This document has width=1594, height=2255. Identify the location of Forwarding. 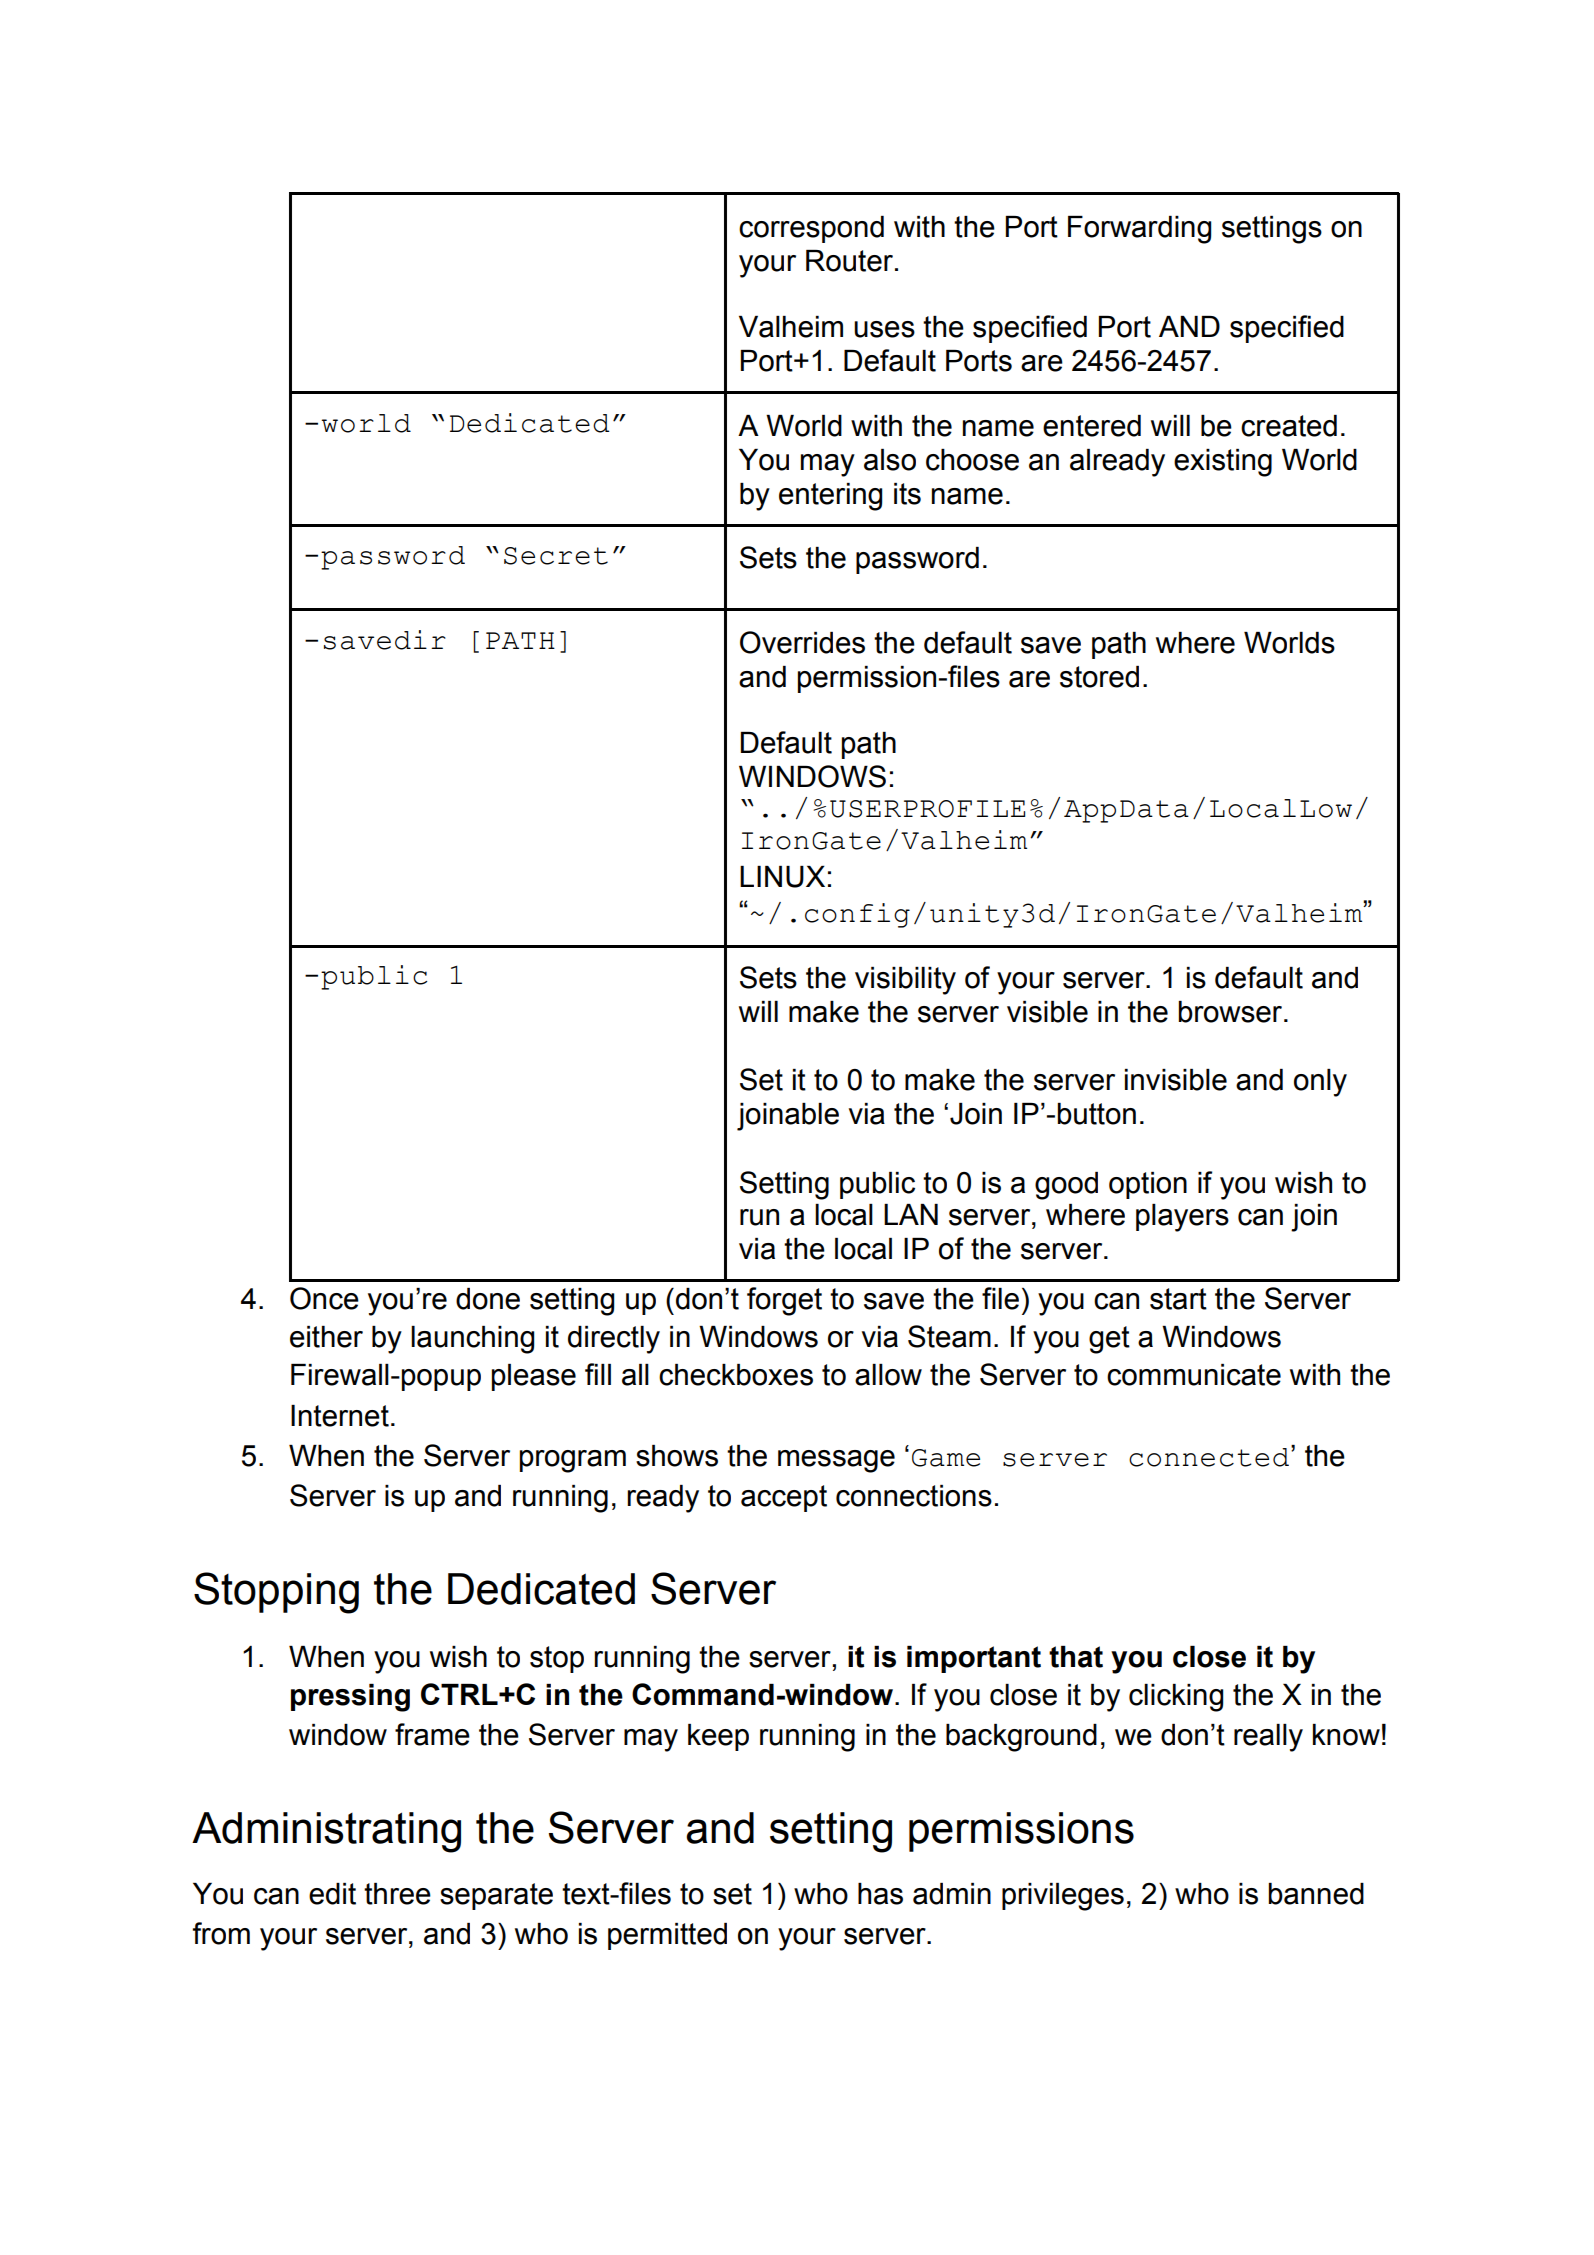
(1139, 230).
